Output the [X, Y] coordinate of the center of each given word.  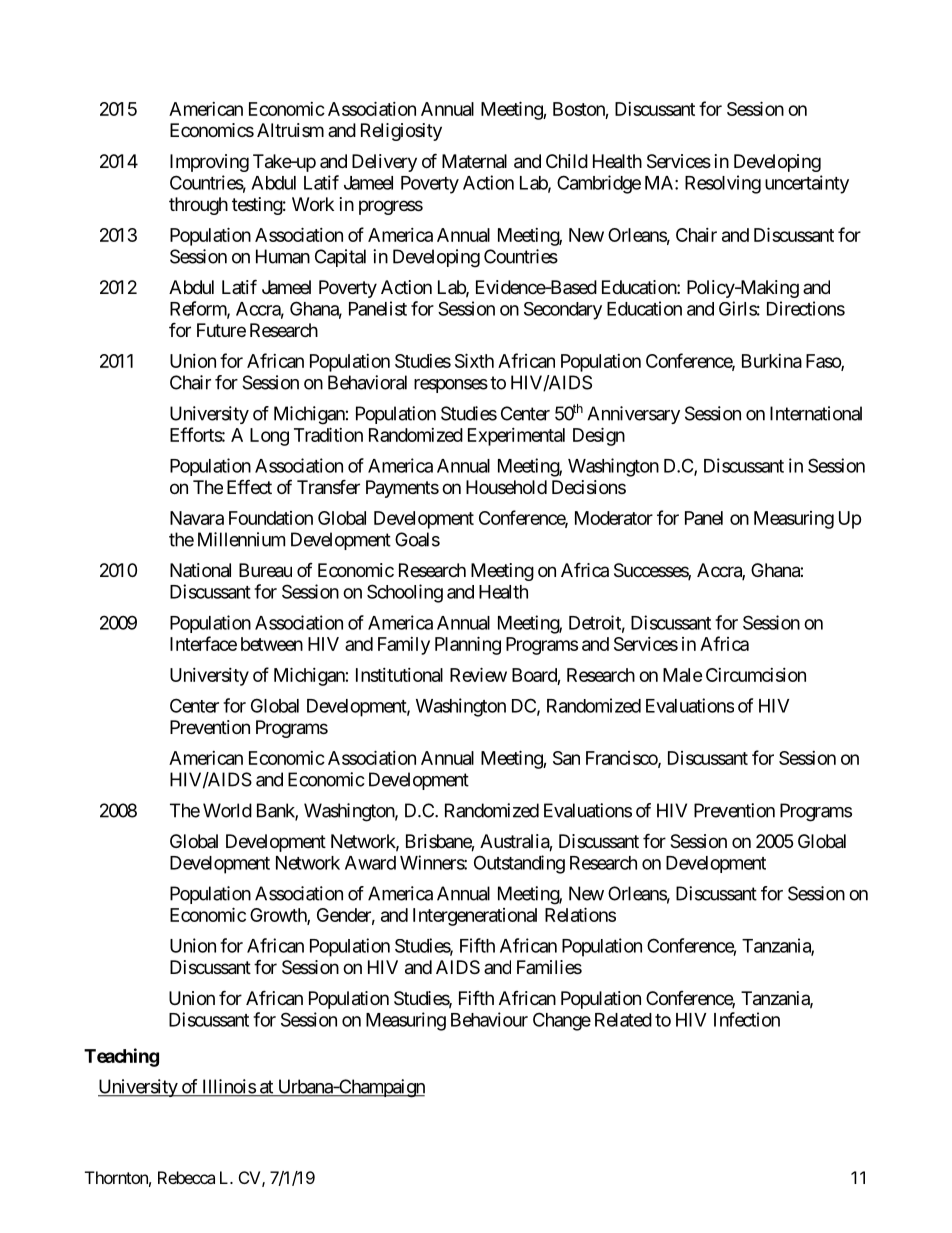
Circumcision [756, 675]
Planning [468, 645]
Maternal [474, 161]
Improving [209, 163]
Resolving [723, 184]
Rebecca [186, 1177]
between [272, 644]
